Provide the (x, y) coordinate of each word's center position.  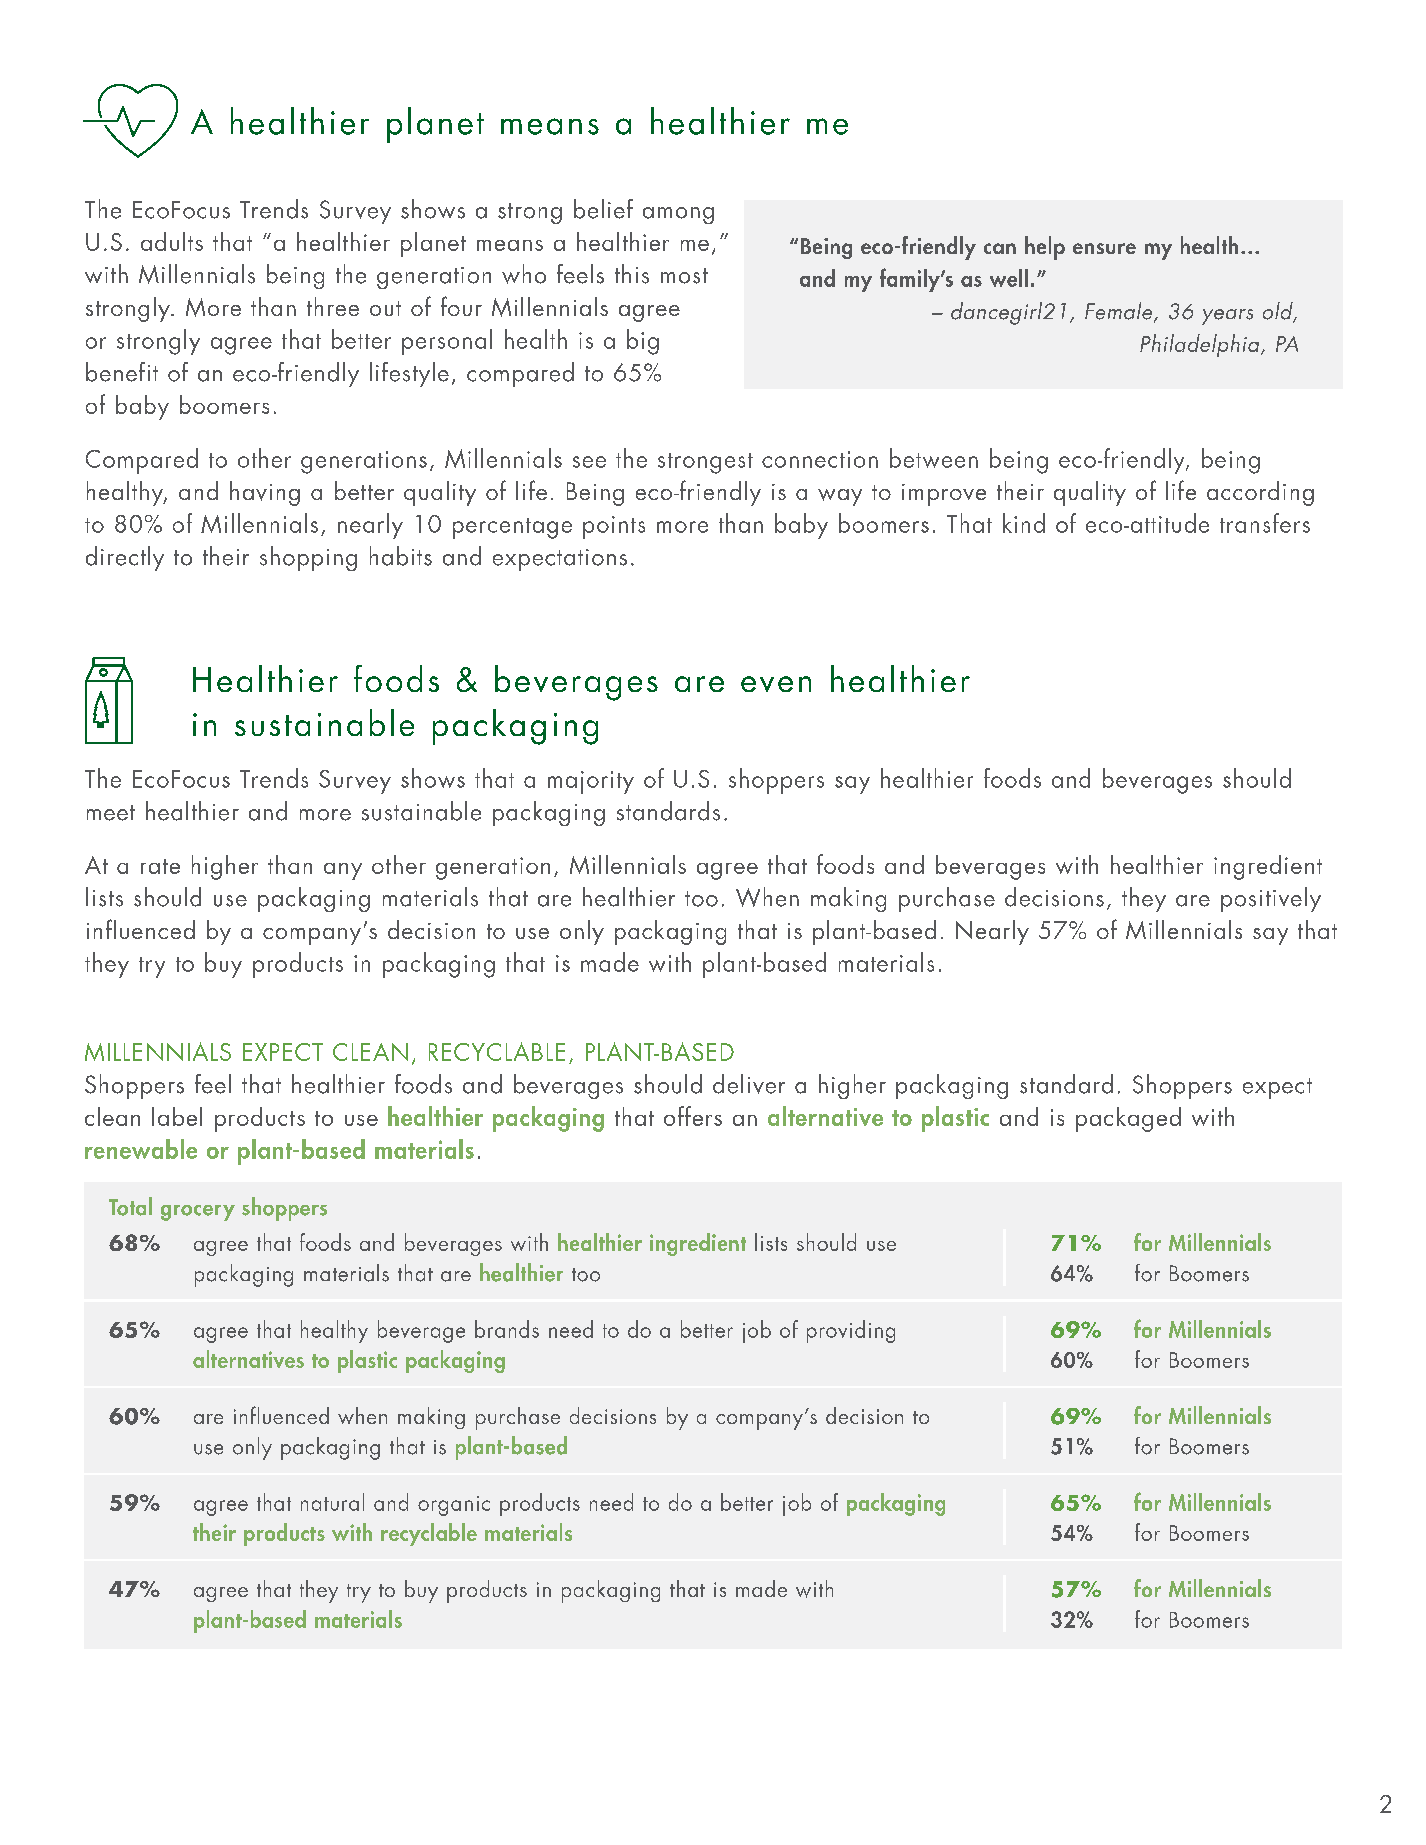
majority (591, 782)
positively (1271, 899)
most (684, 276)
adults (172, 241)
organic (454, 1506)
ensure (1104, 248)
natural (332, 1502)
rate (160, 866)
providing (851, 1331)
